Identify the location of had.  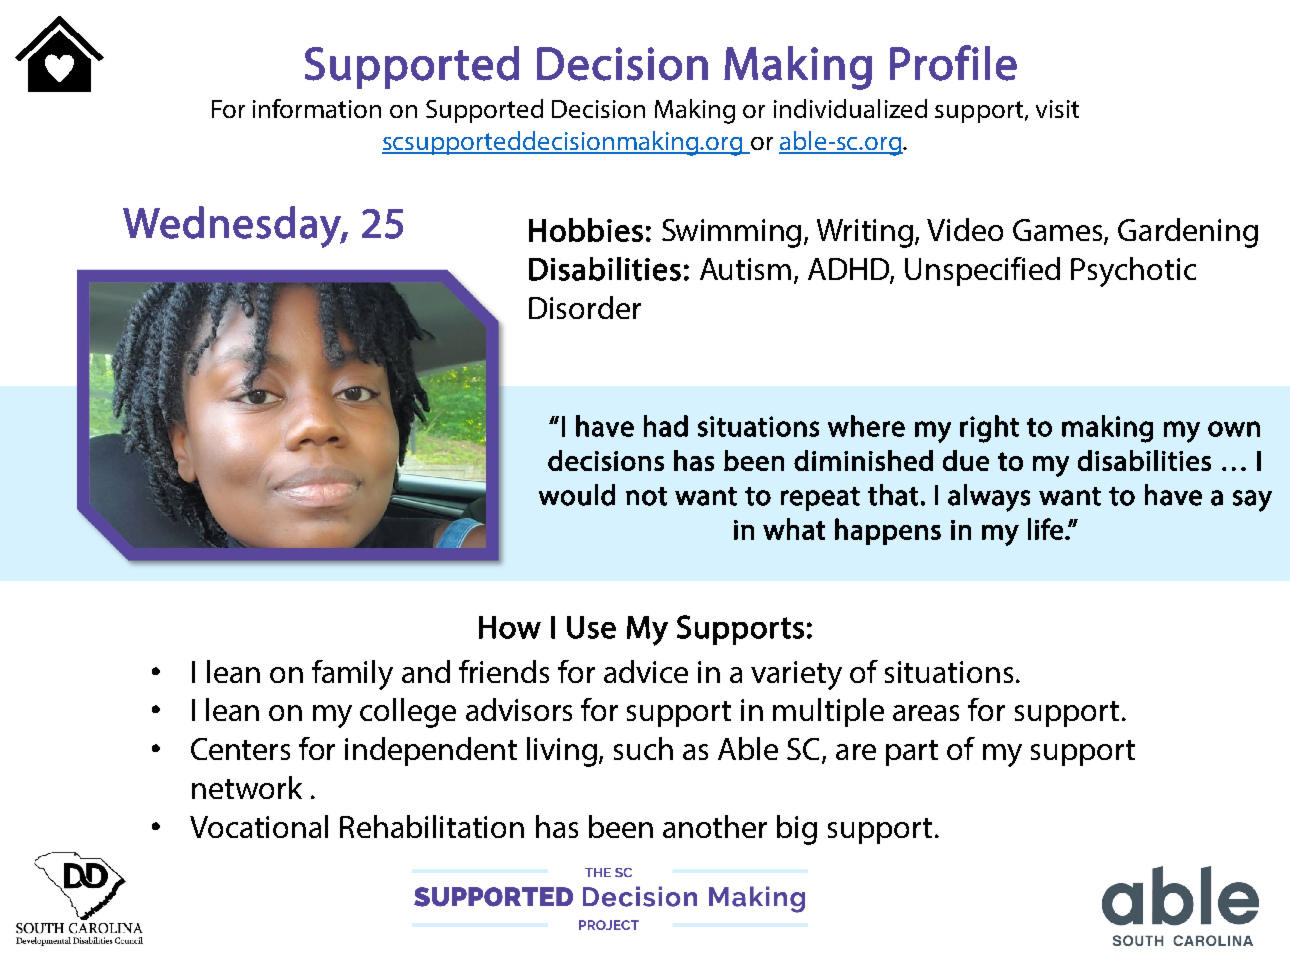
(666, 426).
